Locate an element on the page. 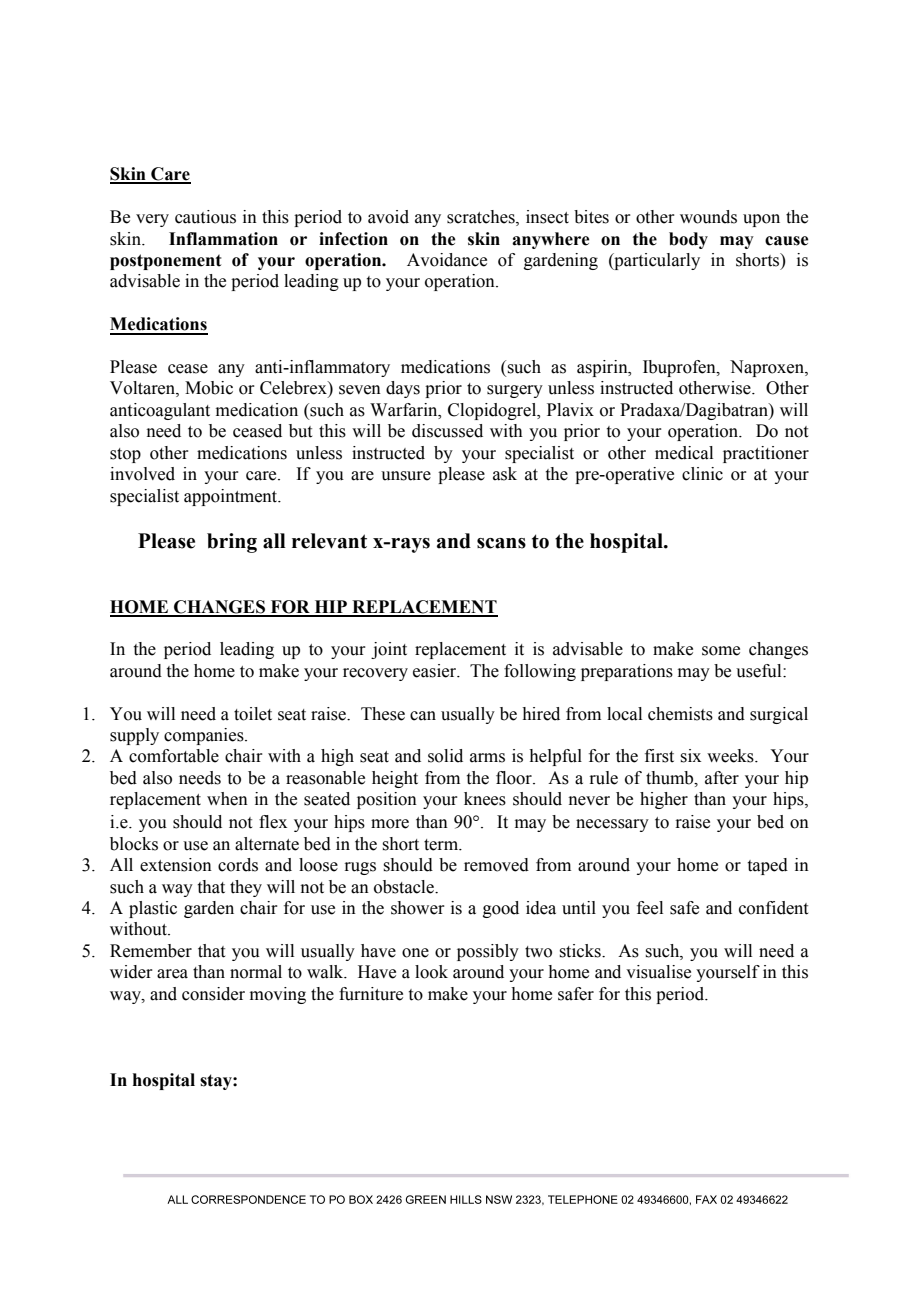  stop is located at coordinates (125, 455).
